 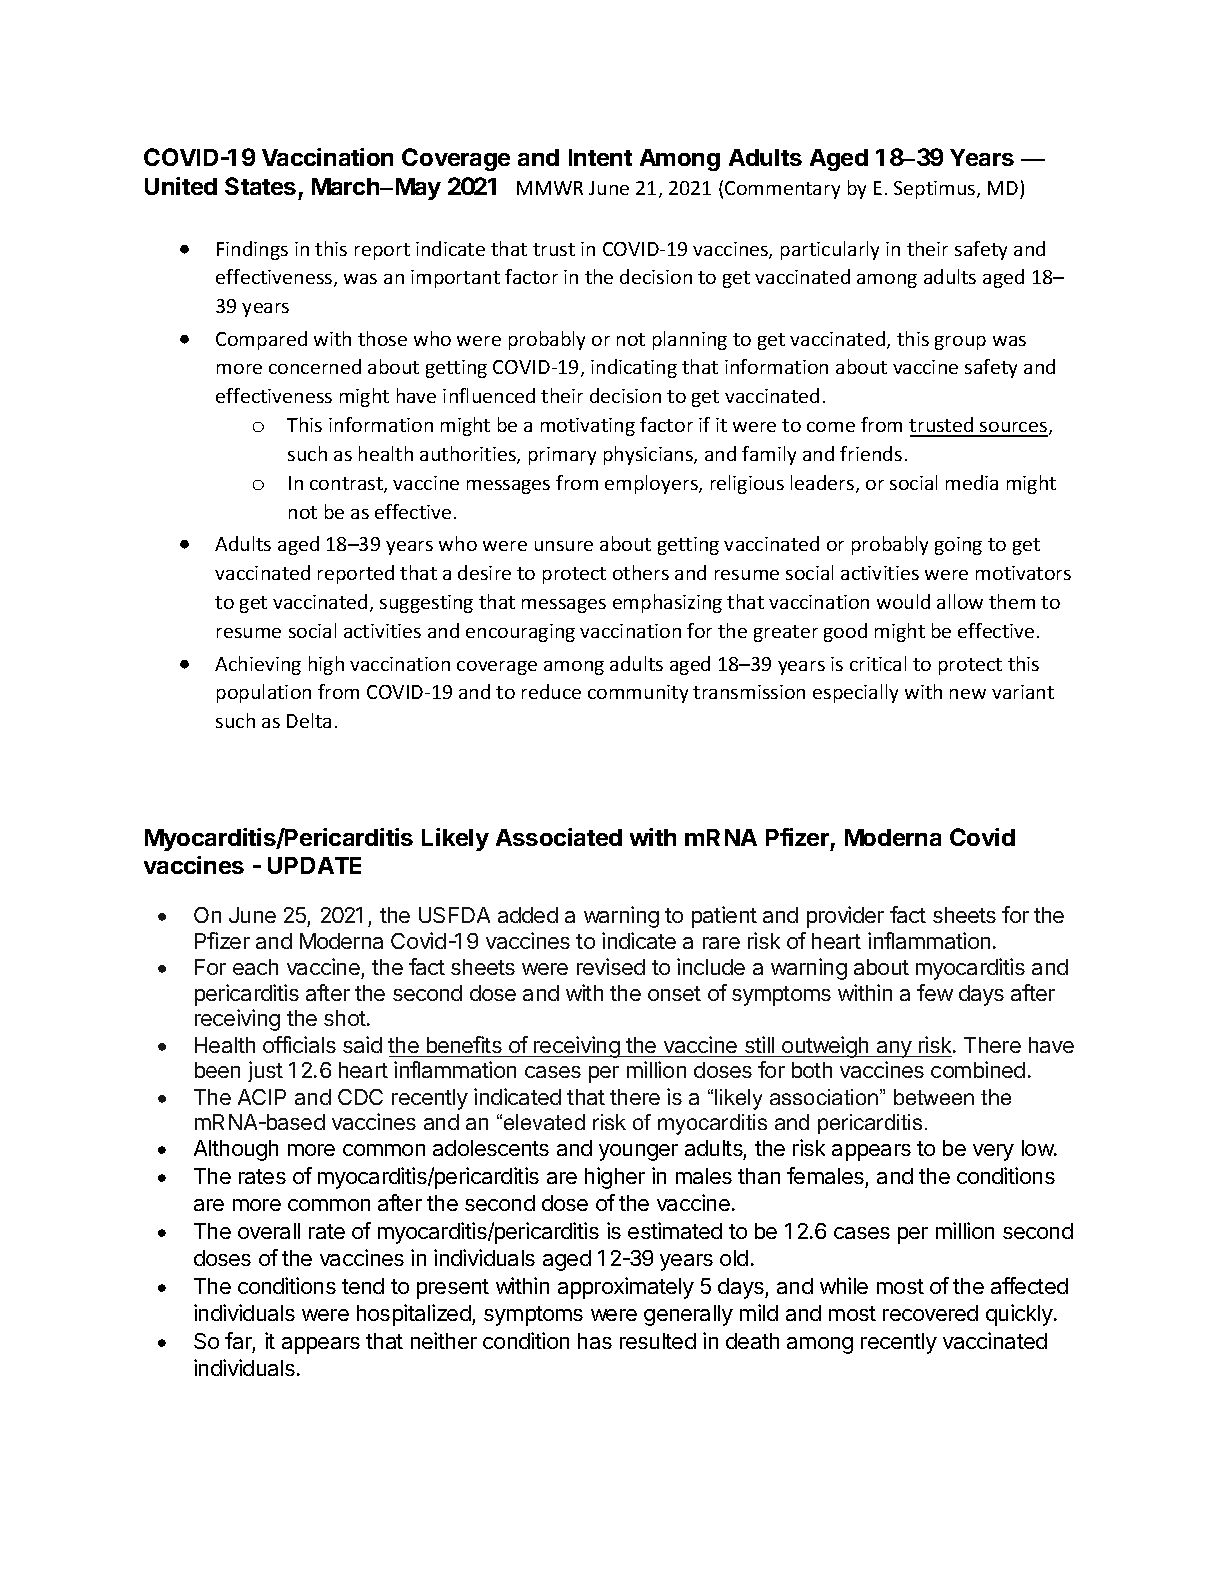 I want to click on officials, so click(x=299, y=1044).
